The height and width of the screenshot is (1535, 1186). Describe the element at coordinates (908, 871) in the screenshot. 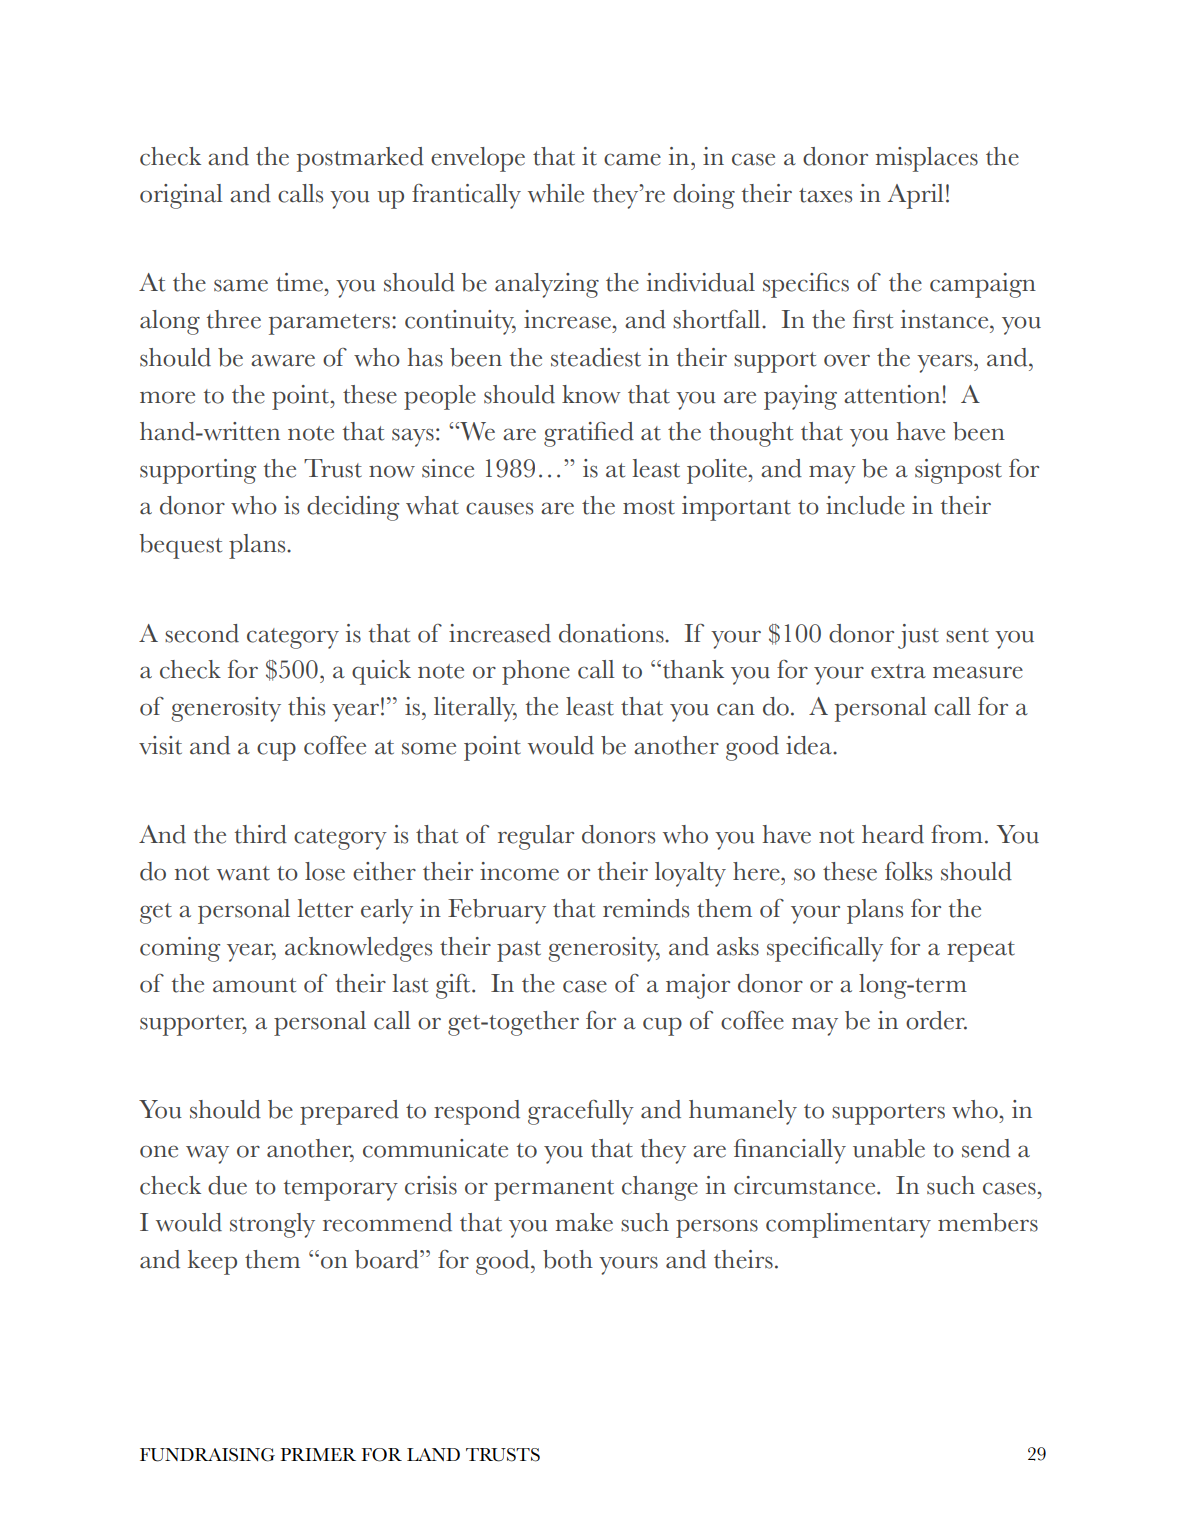

I see `folks` at that location.
